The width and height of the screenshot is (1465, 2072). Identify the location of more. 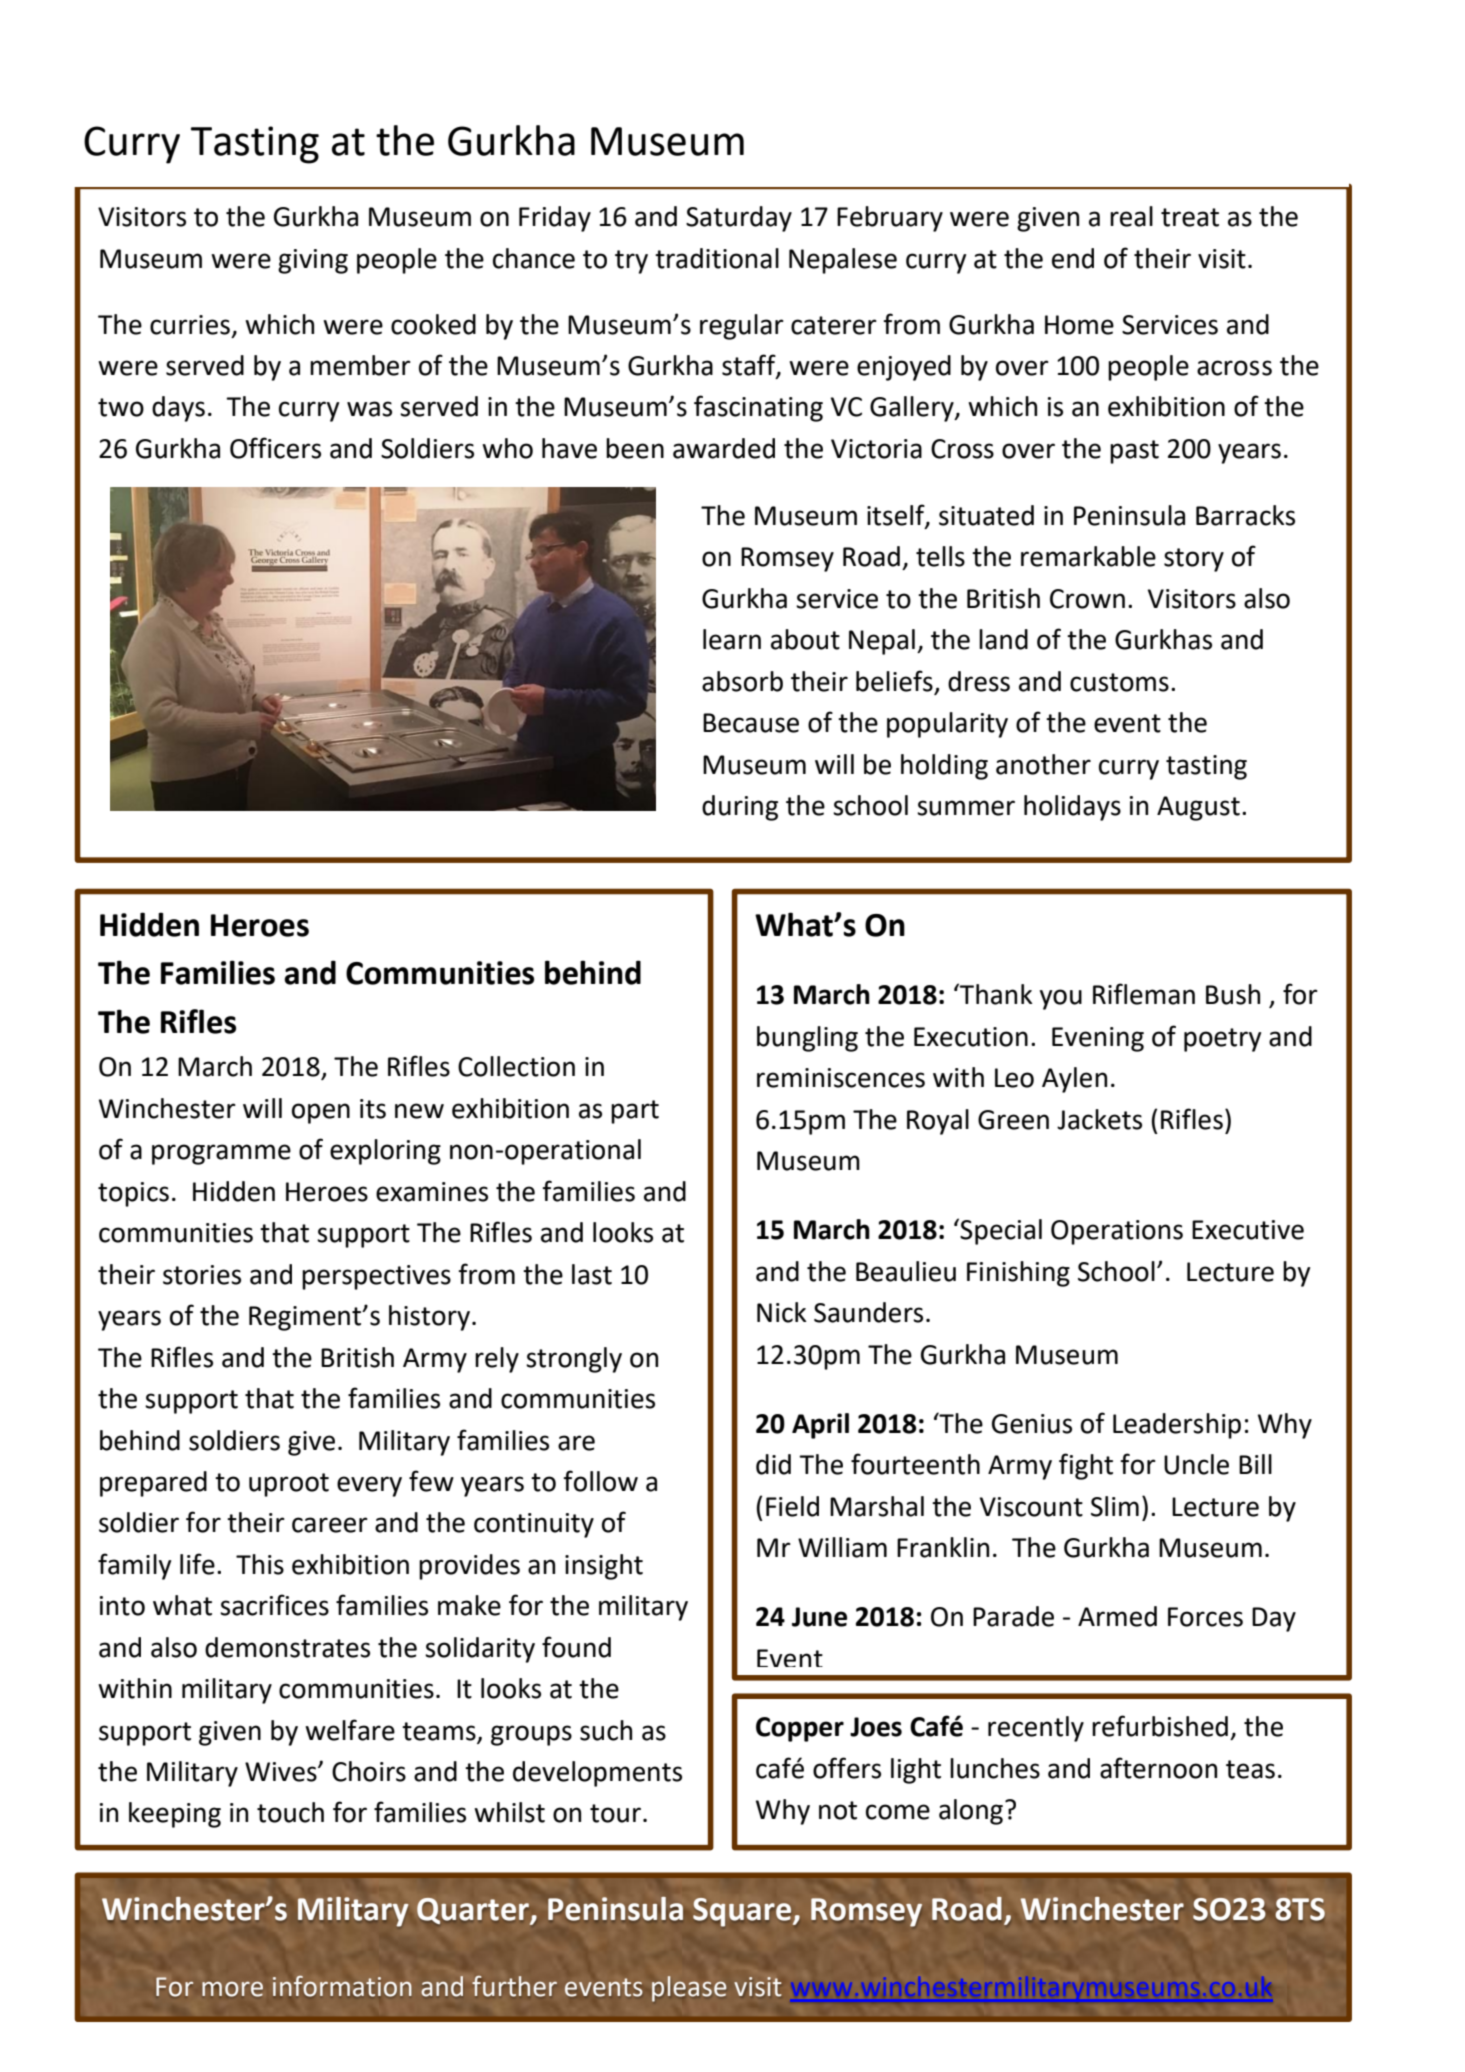
(232, 1989).
